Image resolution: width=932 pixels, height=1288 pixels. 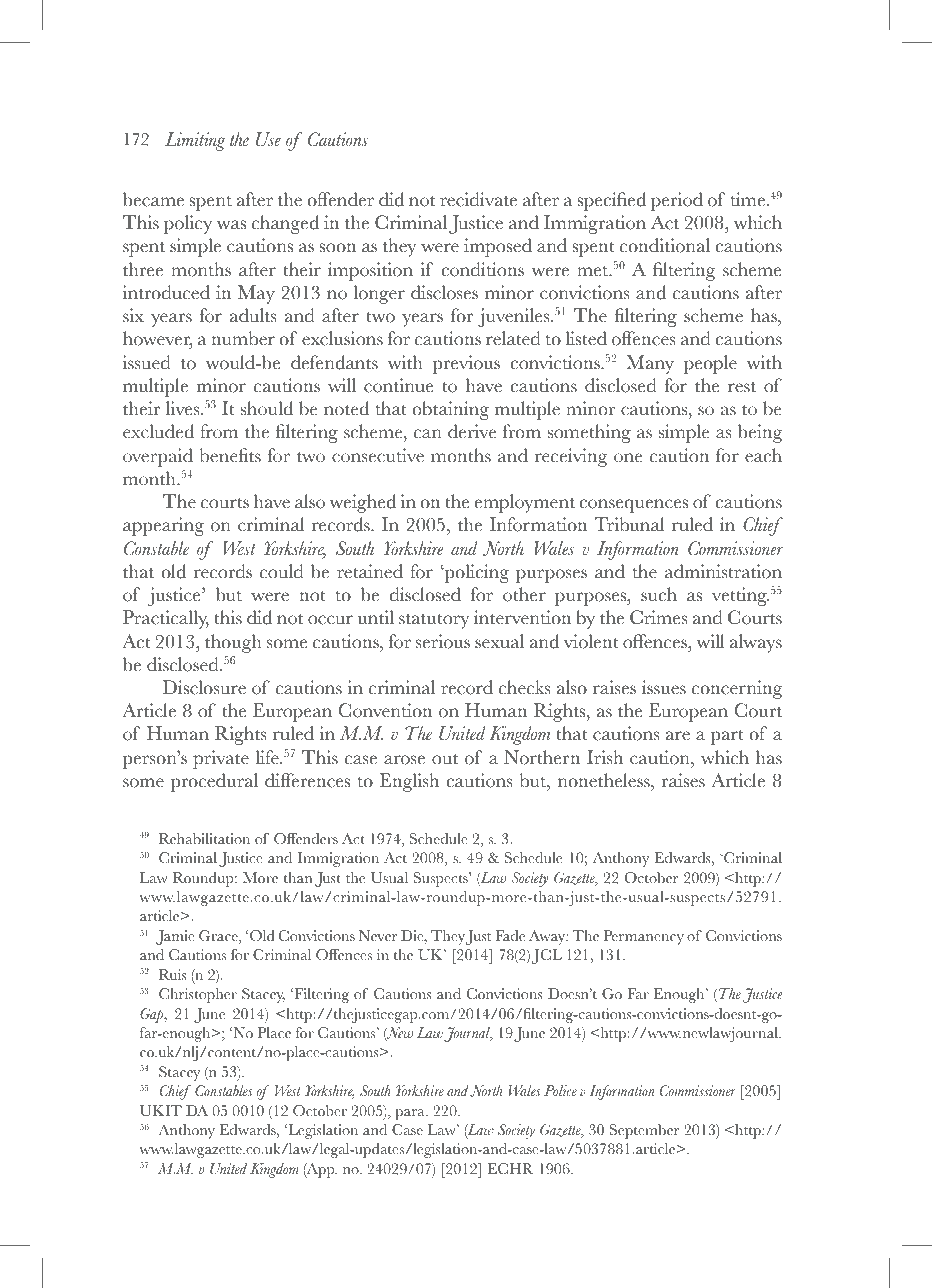 I want to click on nonetheless, so click(x=605, y=780).
